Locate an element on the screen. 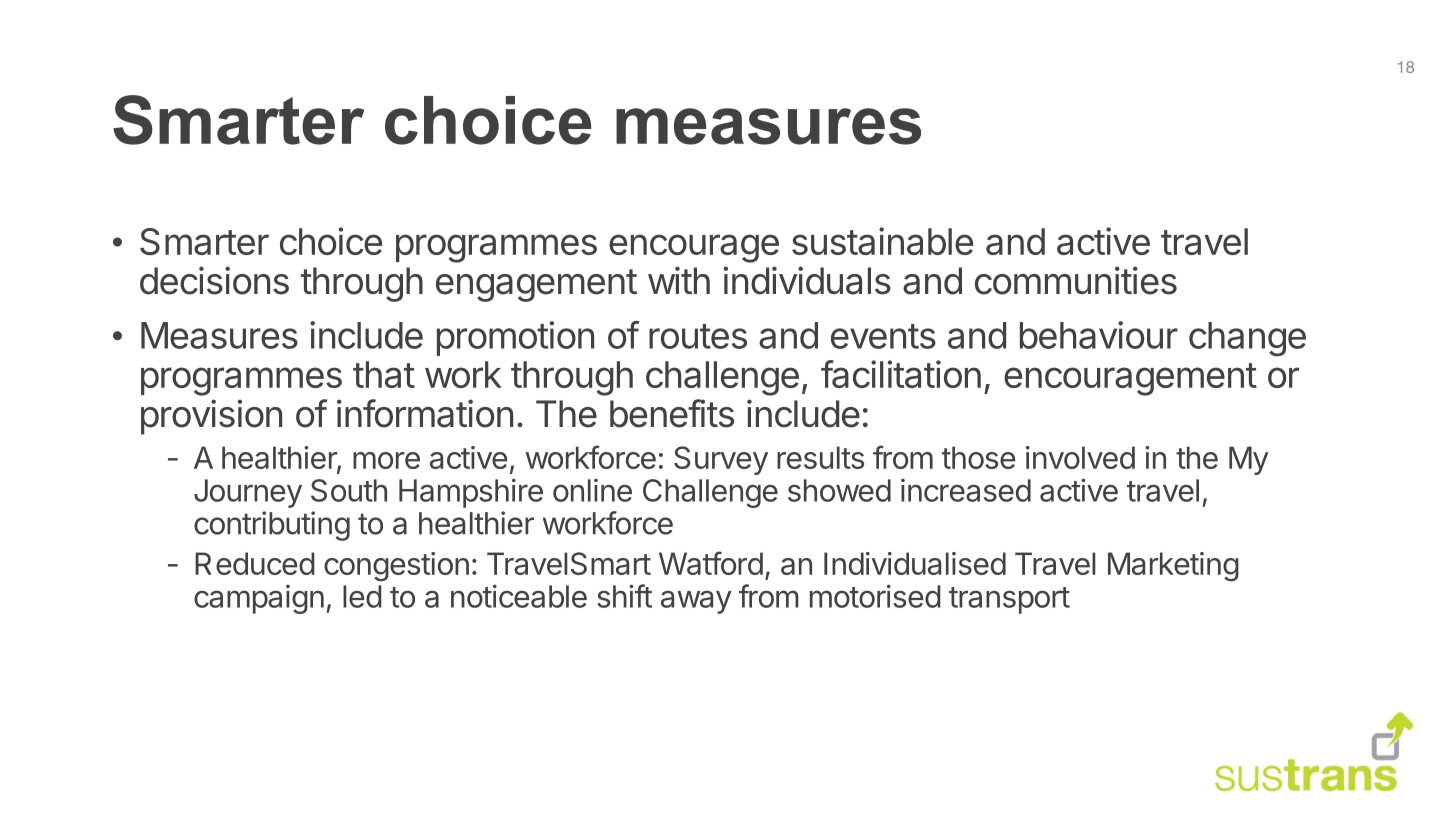  behaviour is located at coordinates (1099, 335).
